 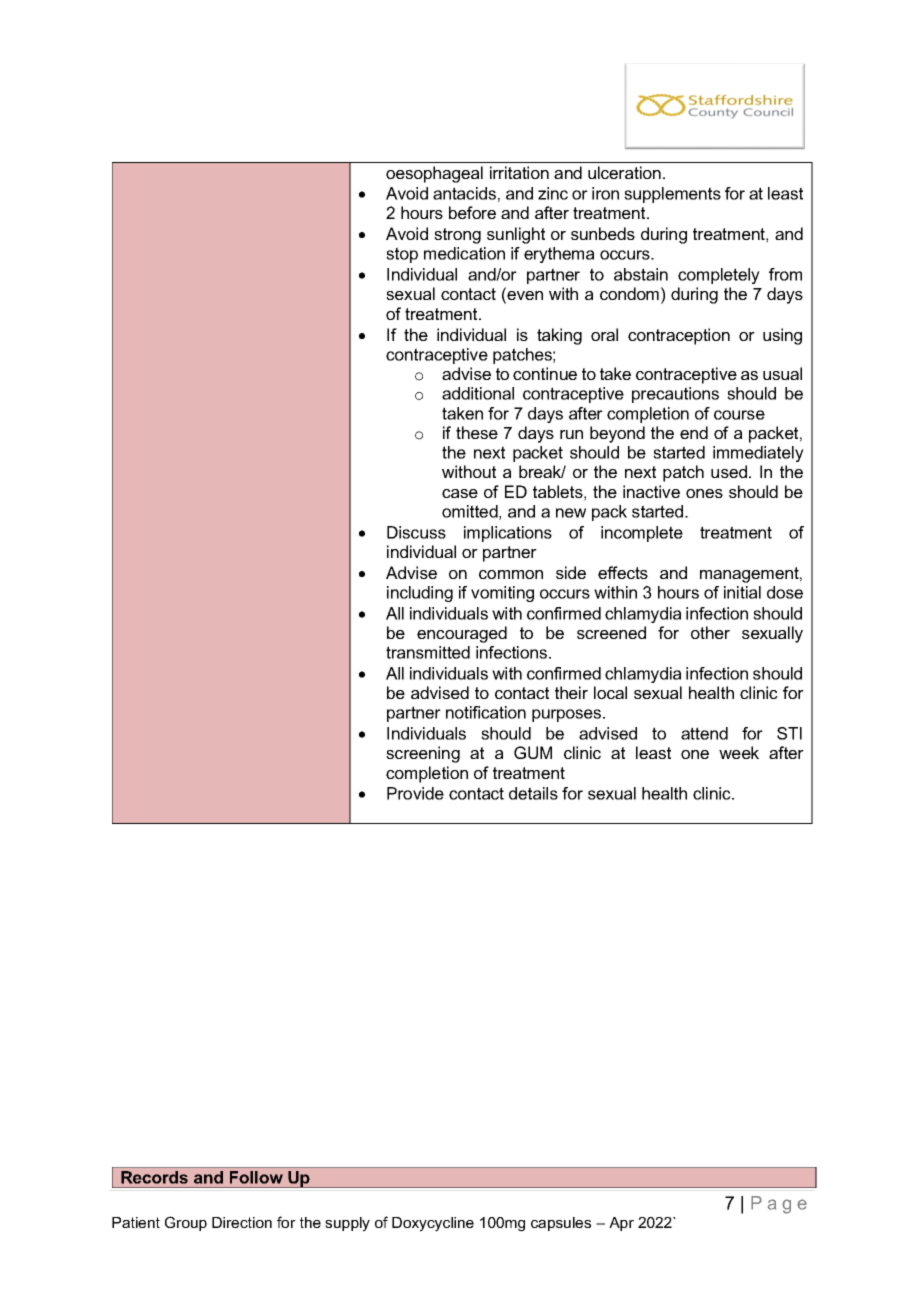 What do you see at coordinates (486, 712) in the document?
I see `notification` at bounding box center [486, 712].
